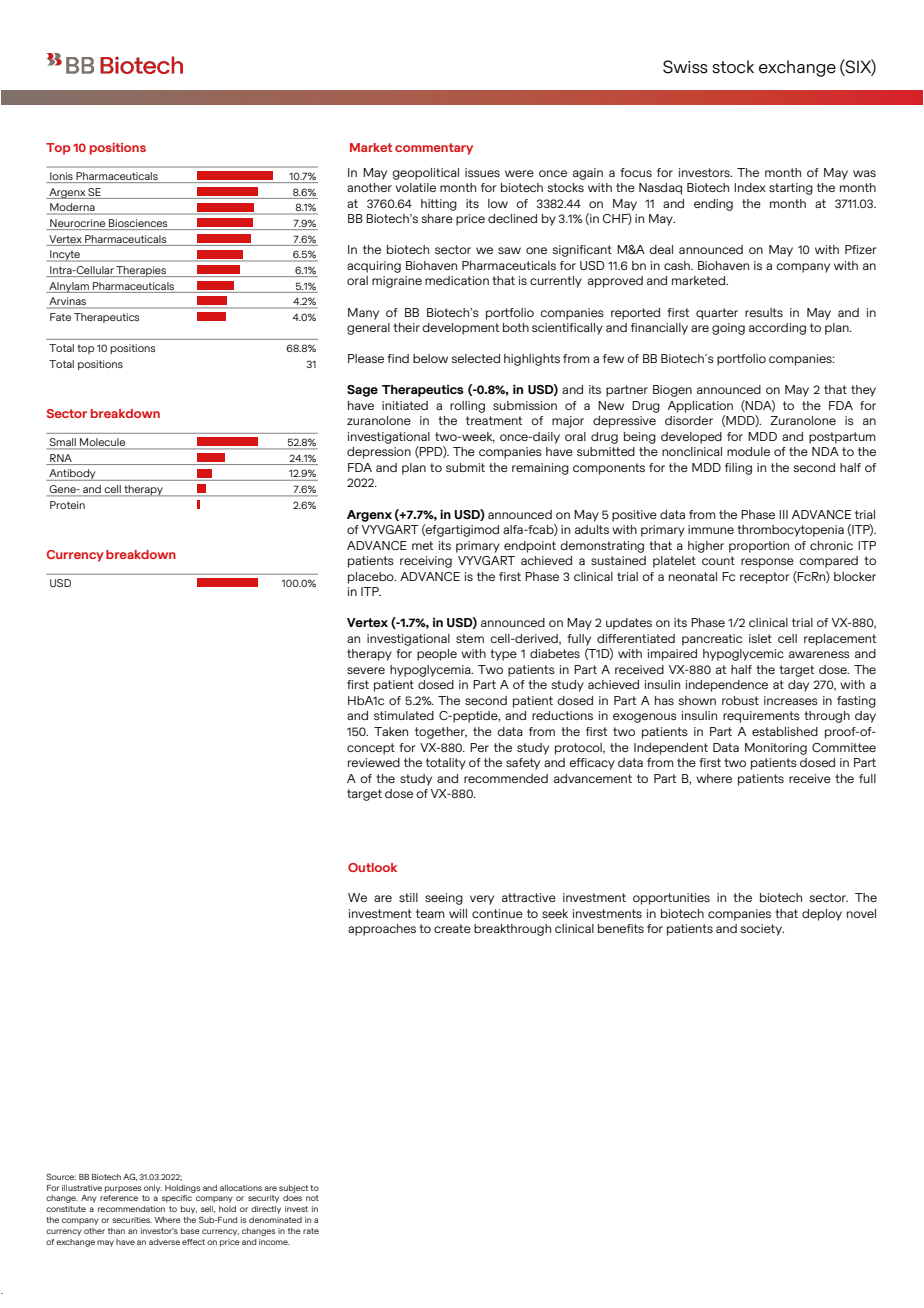  Describe the element at coordinates (777, 329) in the screenshot. I see `according` at that location.
